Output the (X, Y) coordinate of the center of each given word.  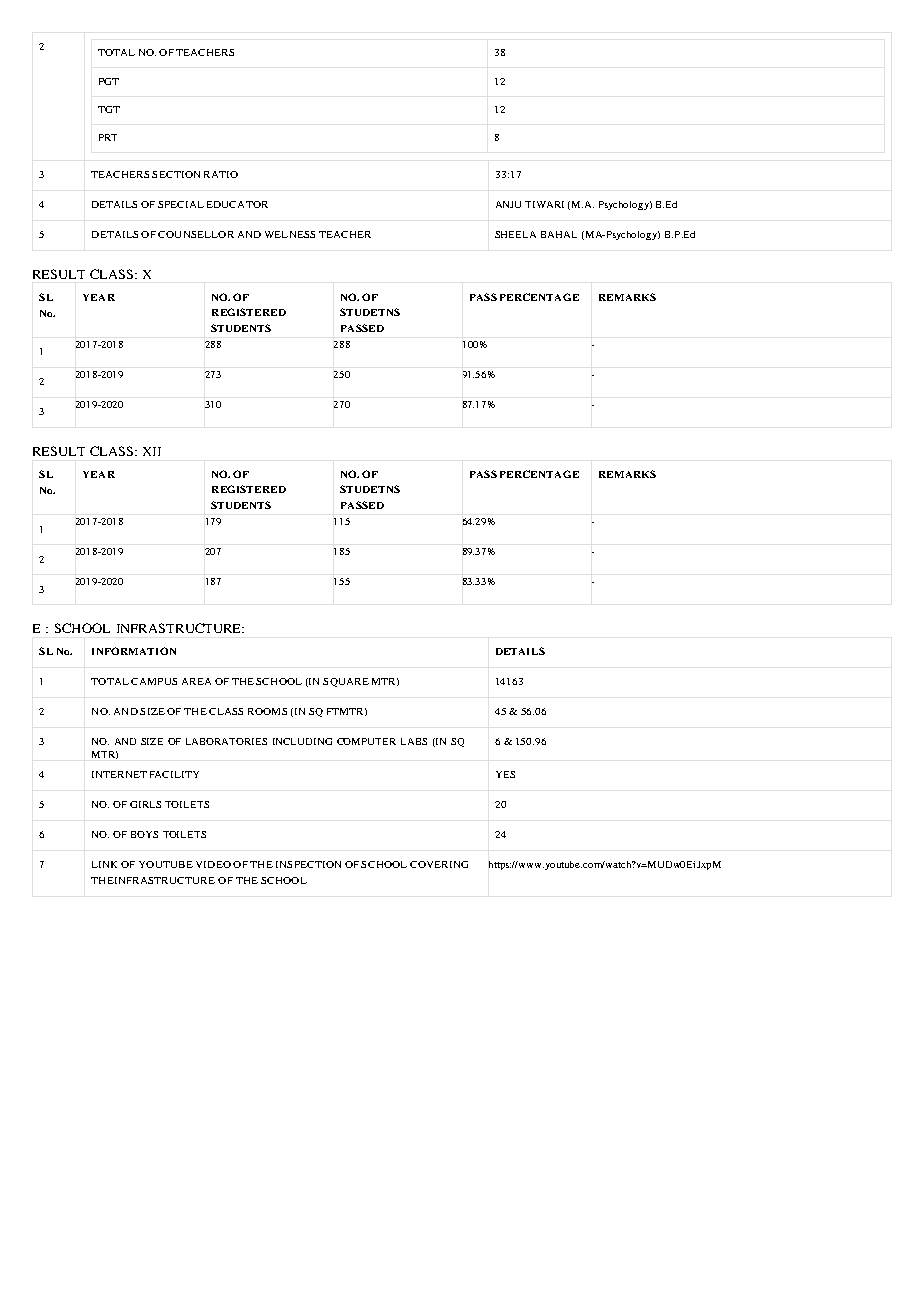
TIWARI (544, 204)
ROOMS (267, 711)
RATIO (221, 174)
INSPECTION (308, 864)
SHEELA (515, 234)
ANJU (508, 204)
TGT (109, 109)
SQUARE (346, 682)
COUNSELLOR (196, 234)
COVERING (439, 864)
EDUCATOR (237, 204)
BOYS (144, 834)
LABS (414, 741)
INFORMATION (134, 651)
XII (152, 451)
